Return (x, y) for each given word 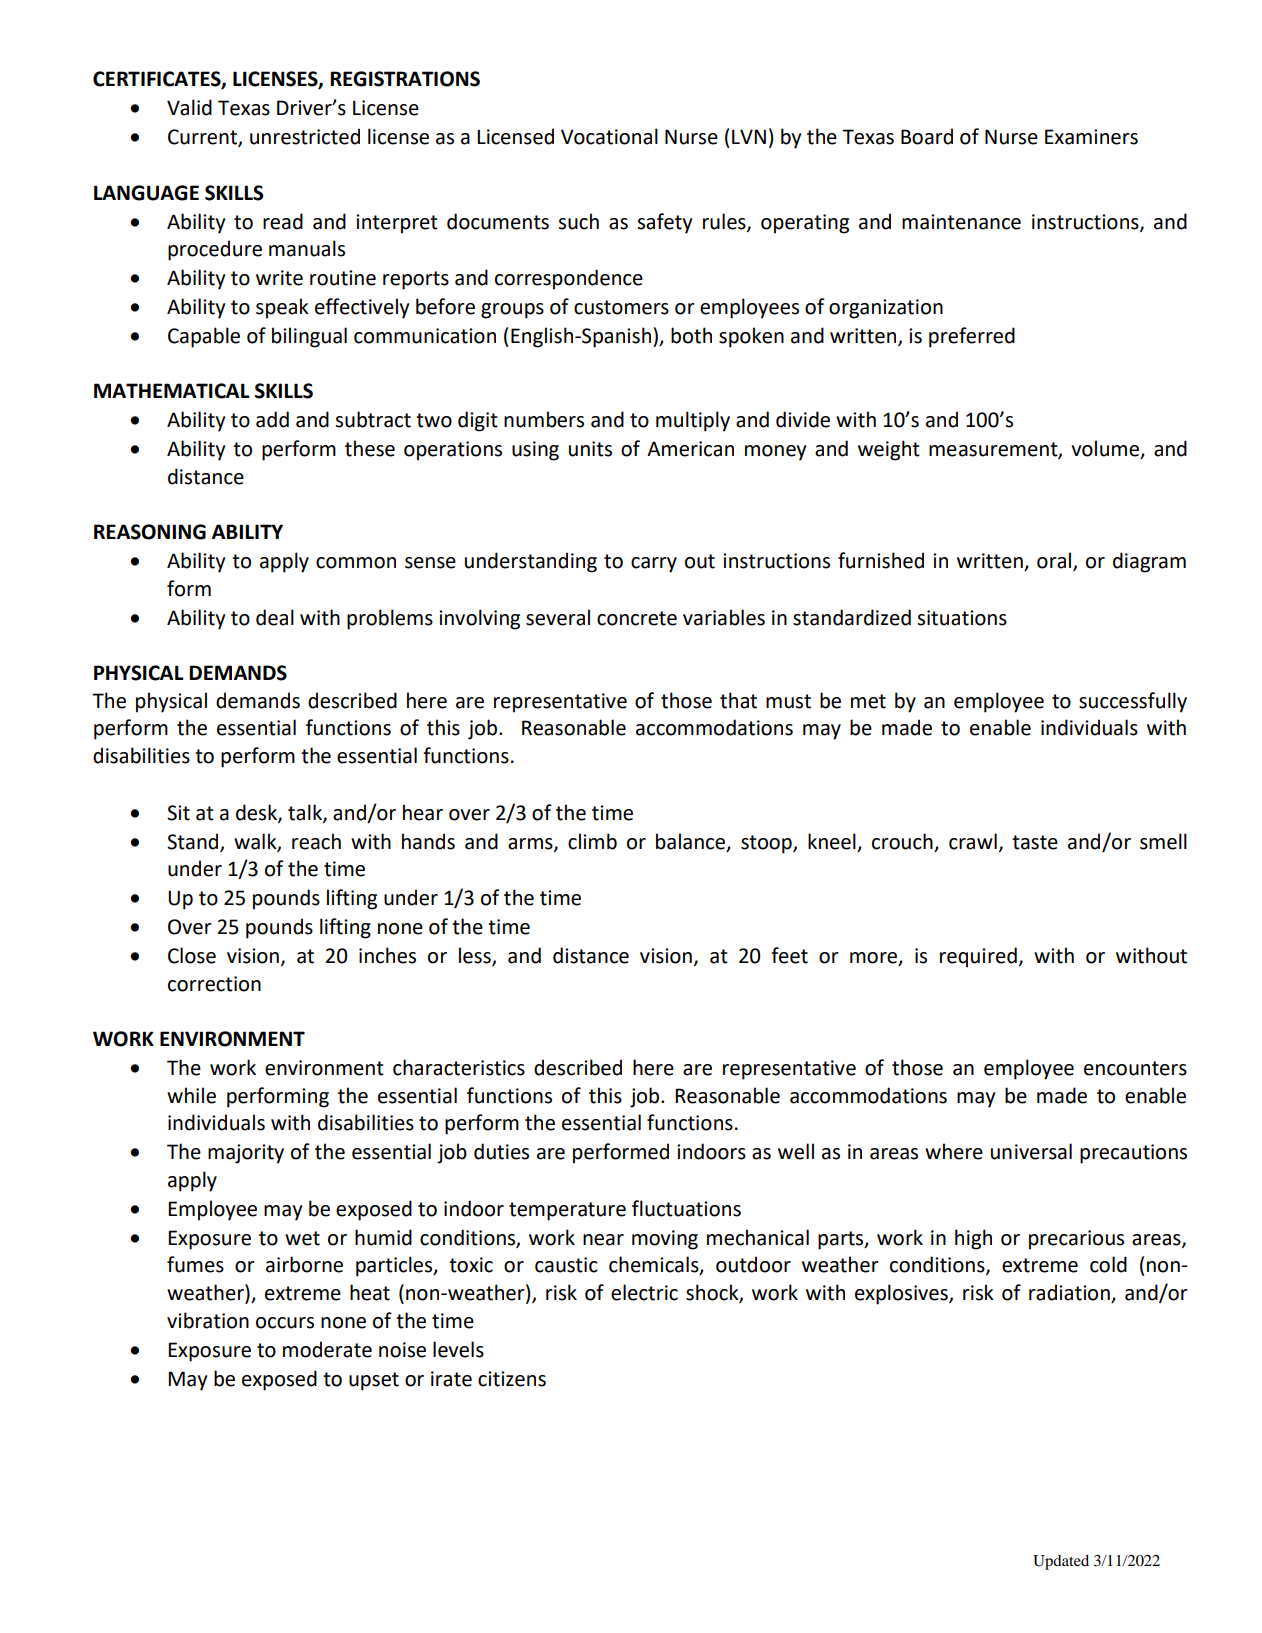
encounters (1135, 1068)
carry (654, 565)
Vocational (609, 136)
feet (789, 955)
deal (275, 617)
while (191, 1095)
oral (1055, 561)
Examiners (1091, 137)
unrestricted (305, 136)
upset (374, 1381)
